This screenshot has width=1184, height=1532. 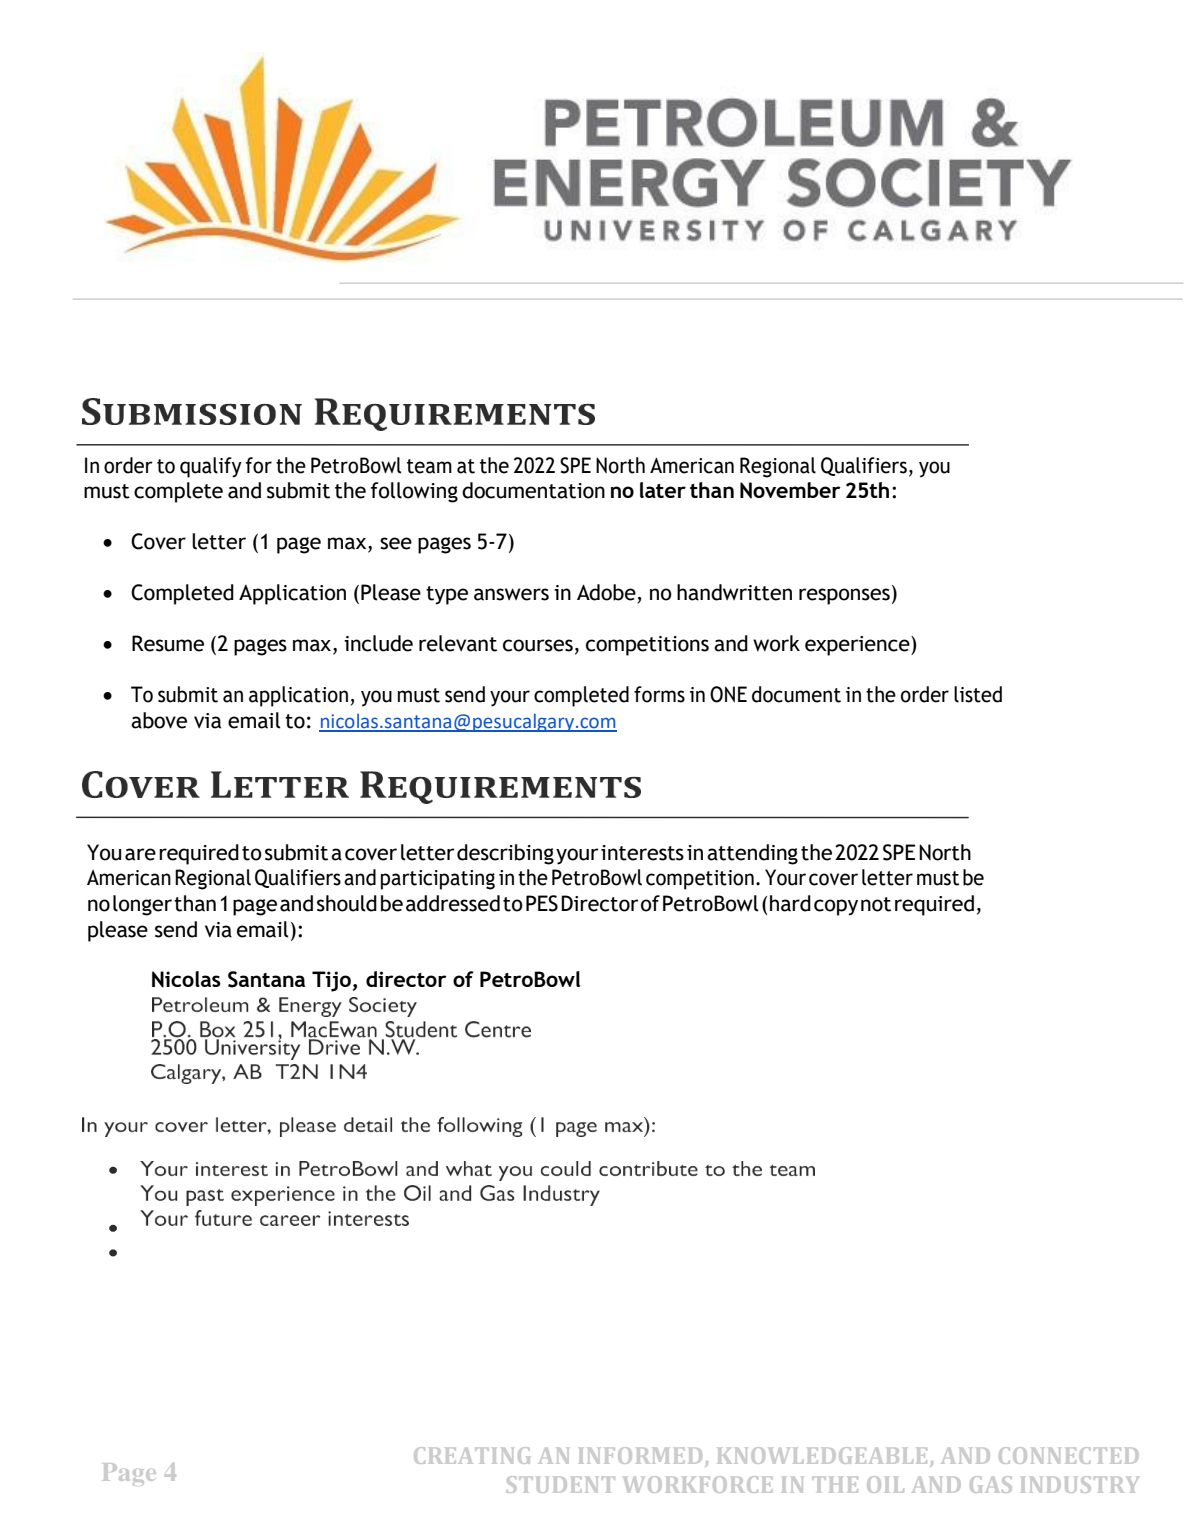 I want to click on above, so click(x=159, y=720).
